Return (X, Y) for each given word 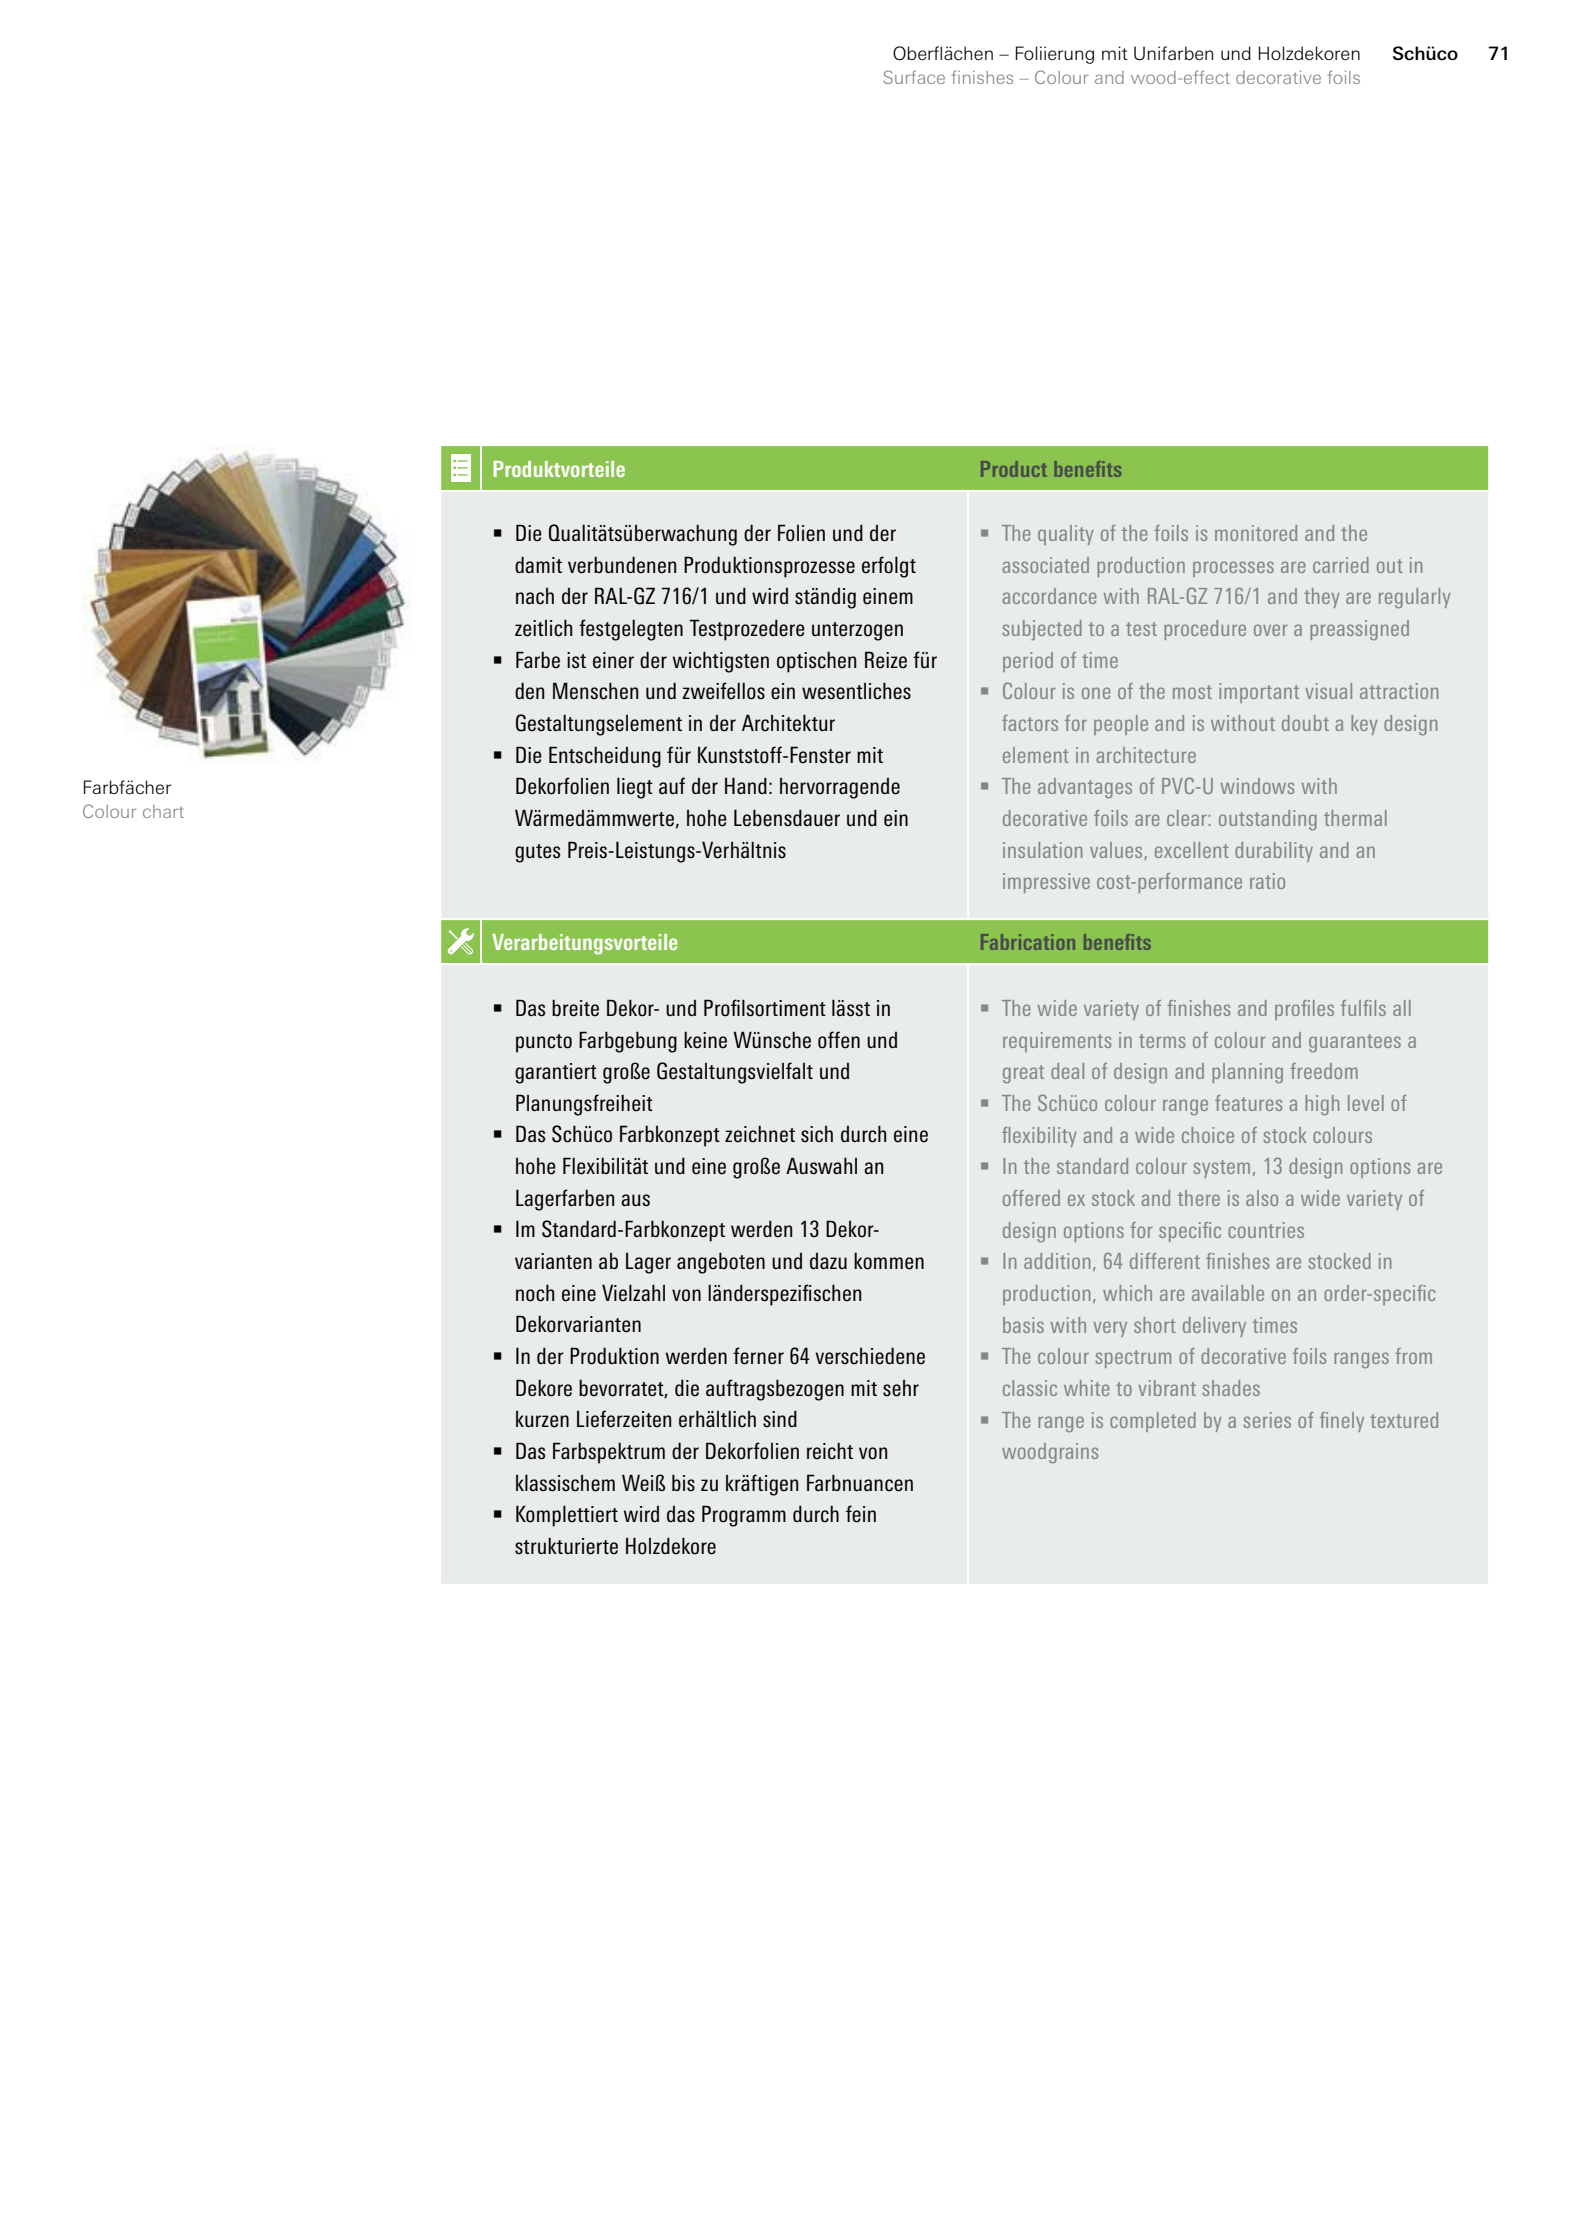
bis (683, 1483)
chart (163, 811)
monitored (1256, 533)
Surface (914, 77)
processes (1233, 569)
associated (1045, 565)
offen (839, 1040)
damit (538, 564)
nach (535, 596)
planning (1247, 1073)
